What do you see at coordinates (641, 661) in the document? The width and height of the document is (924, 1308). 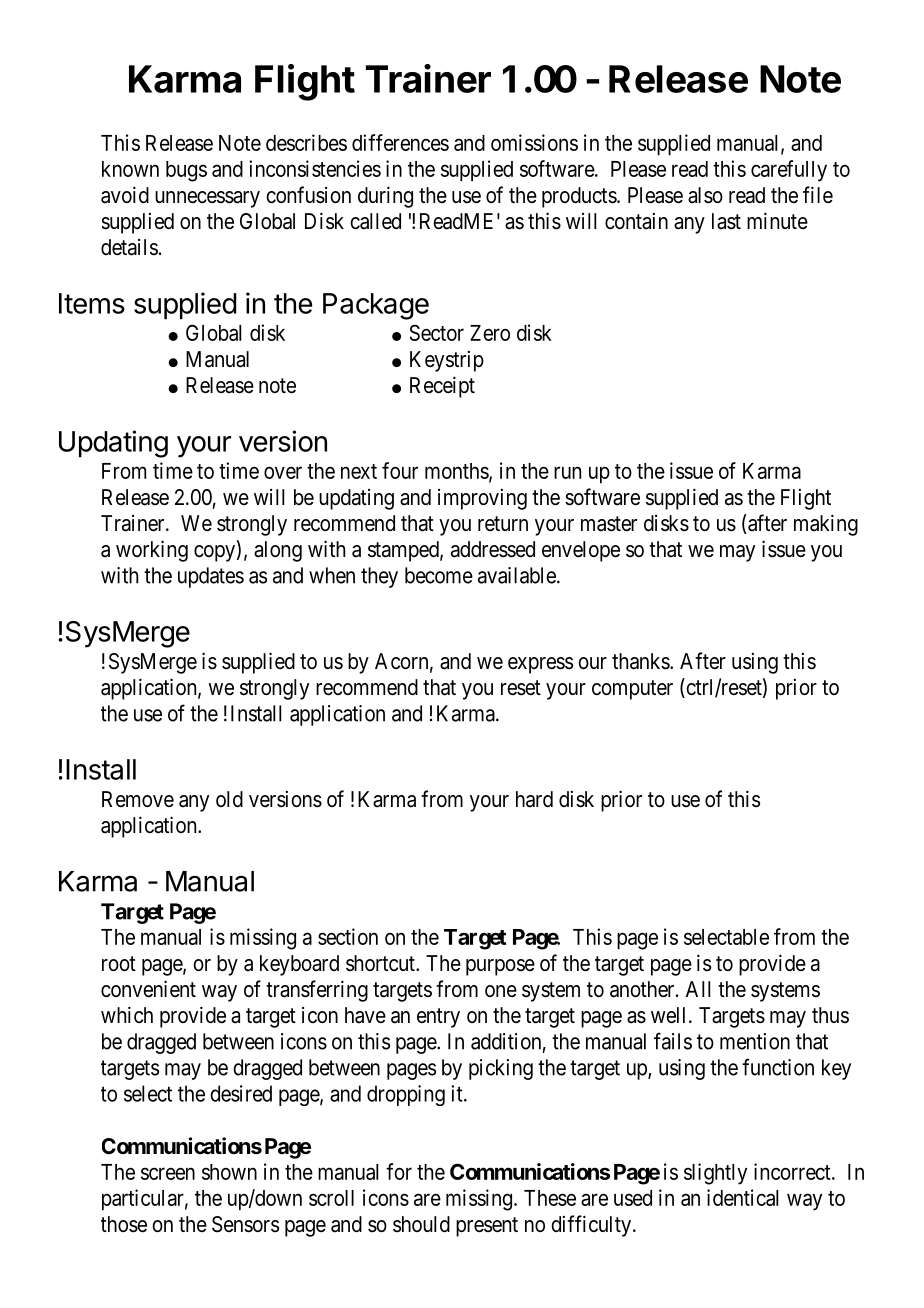 I see `thanks` at bounding box center [641, 661].
